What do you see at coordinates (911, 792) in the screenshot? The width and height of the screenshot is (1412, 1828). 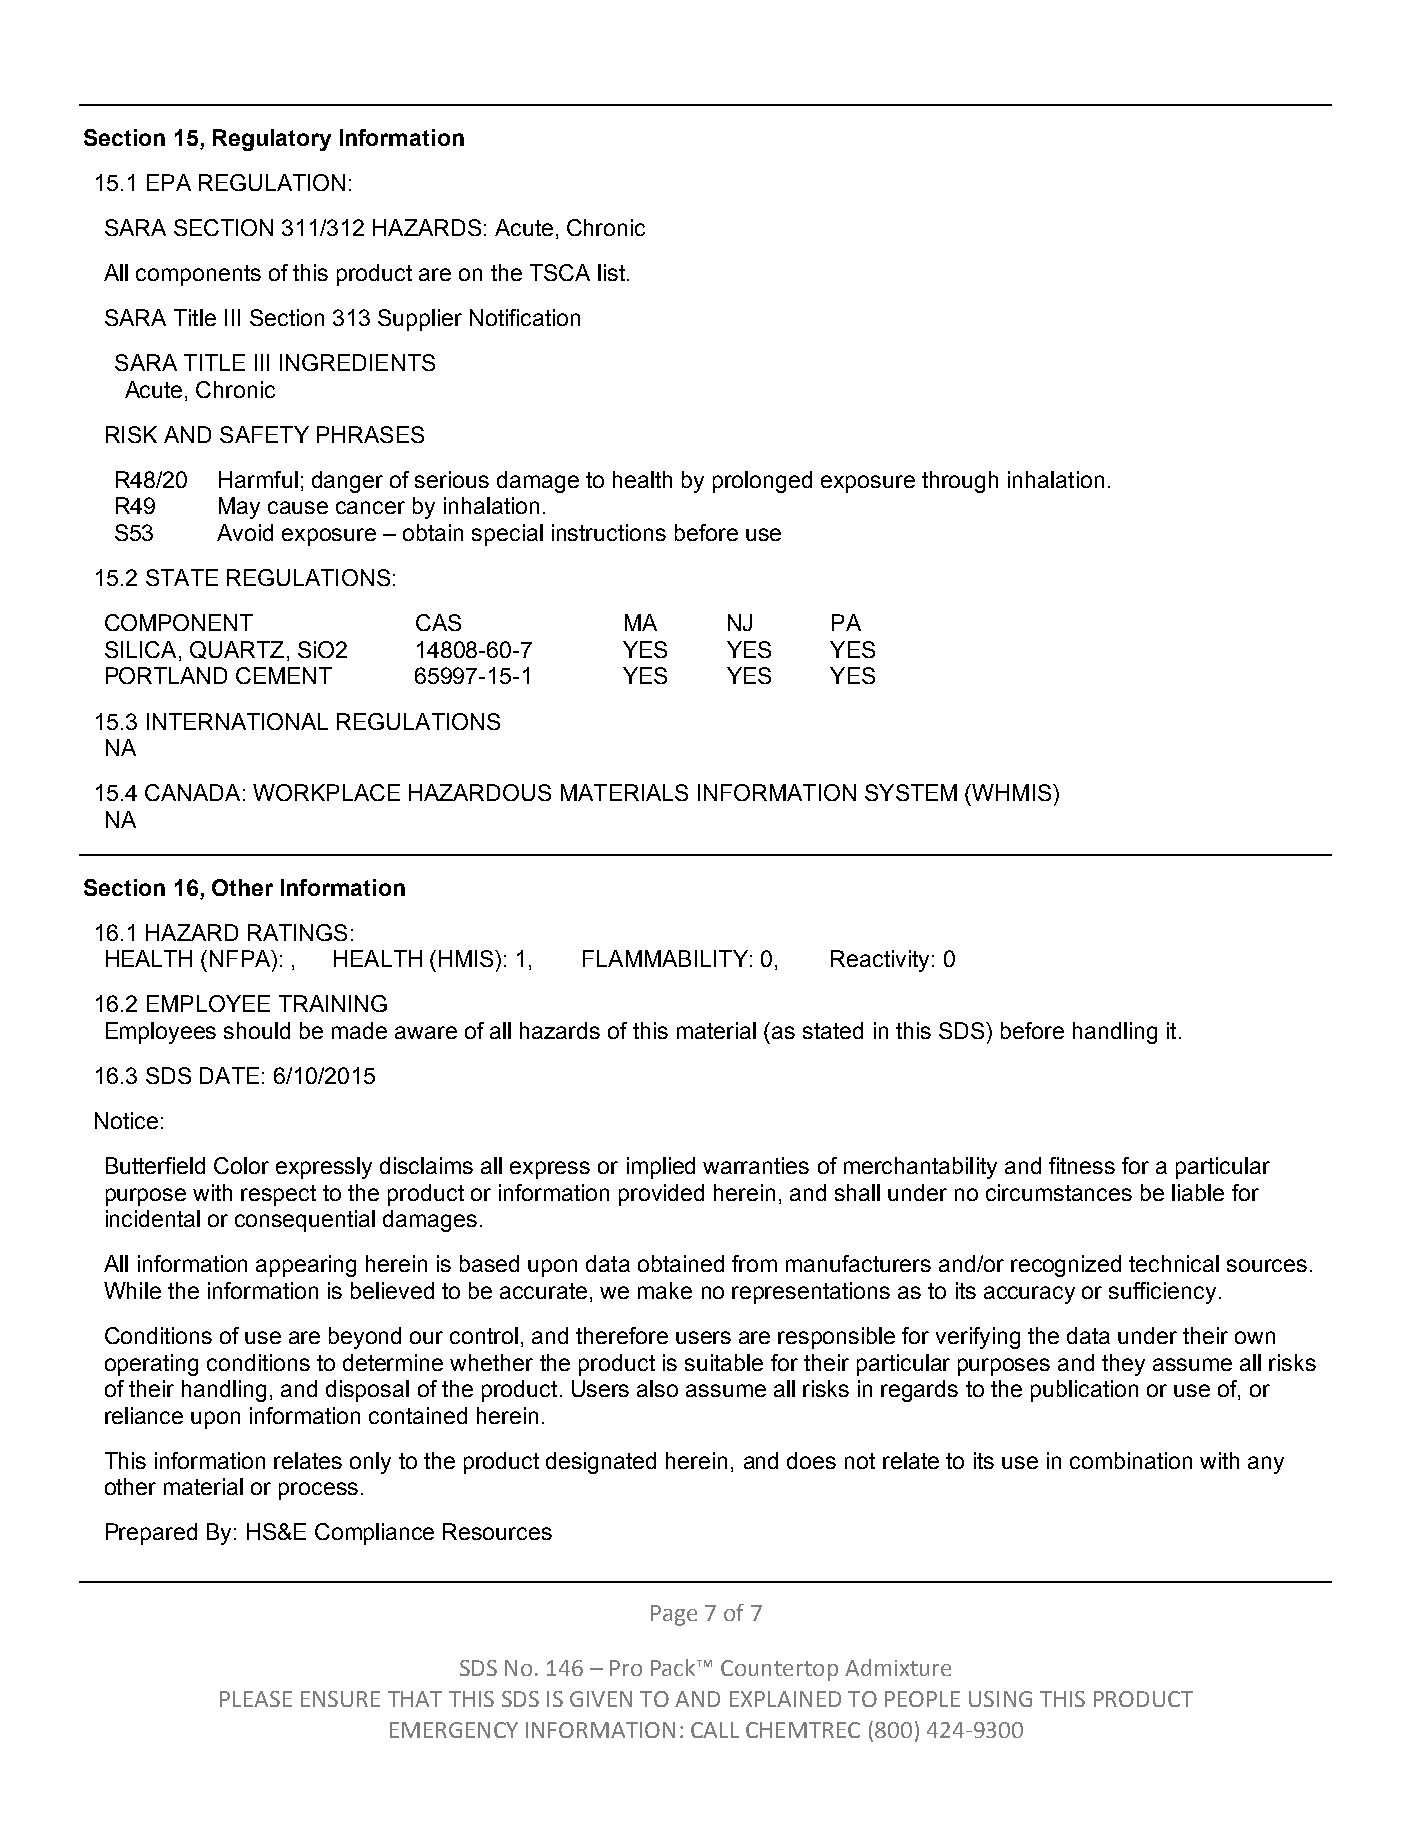 I see `SYSTEM` at bounding box center [911, 792].
